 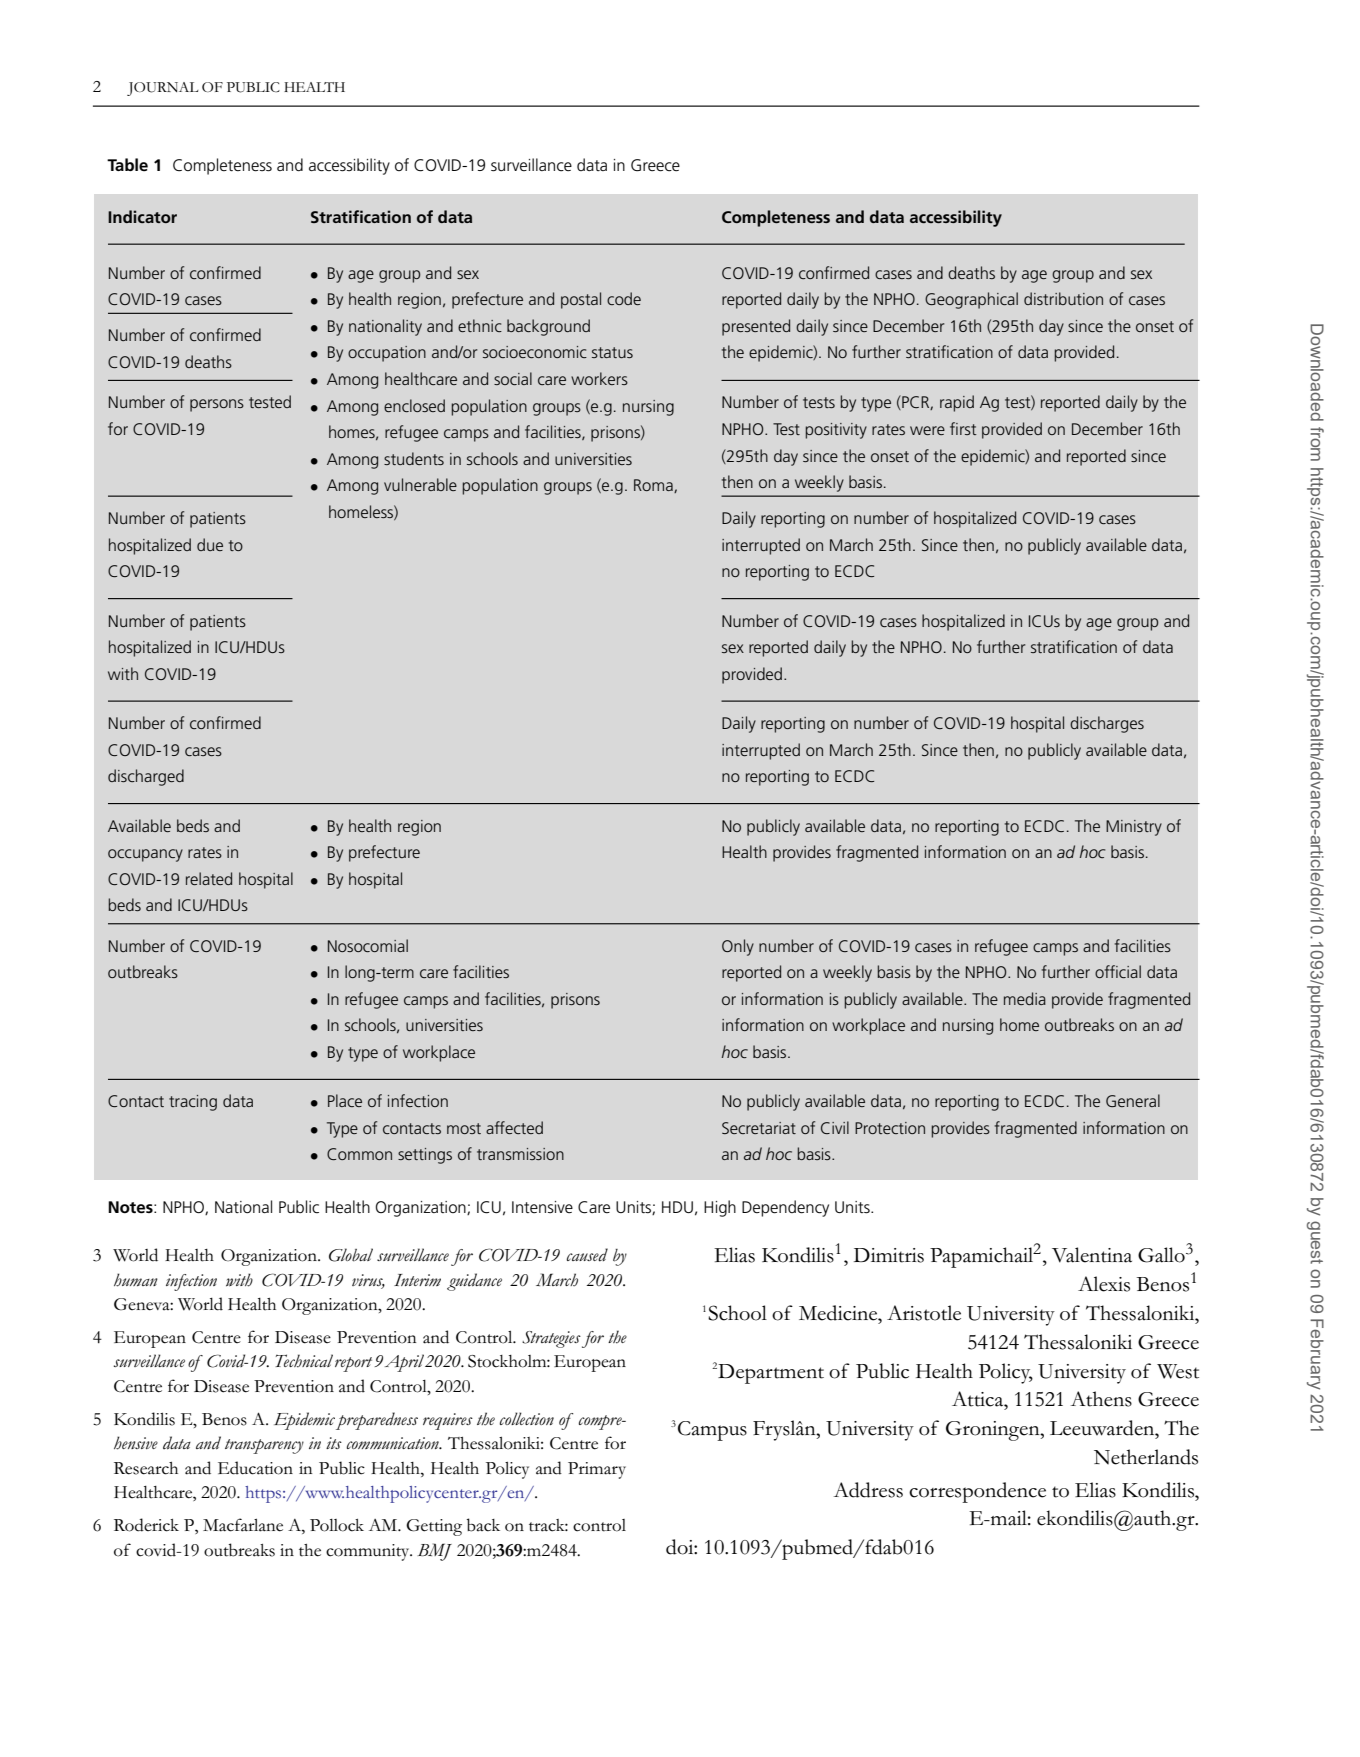 What do you see at coordinates (243, 1525) in the screenshot?
I see `Macfarlane` at bounding box center [243, 1525].
